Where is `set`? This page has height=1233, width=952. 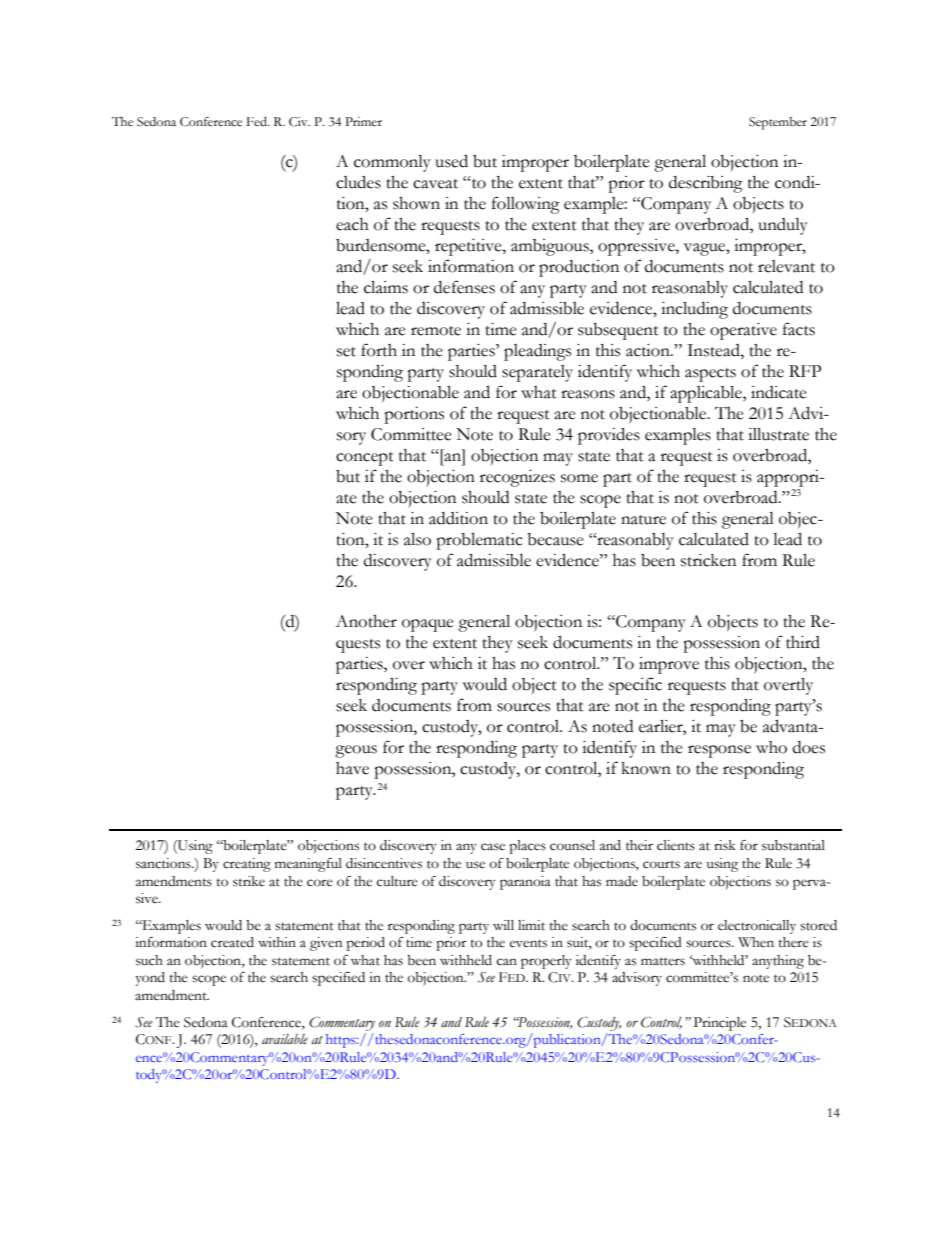 set is located at coordinates (346, 352).
